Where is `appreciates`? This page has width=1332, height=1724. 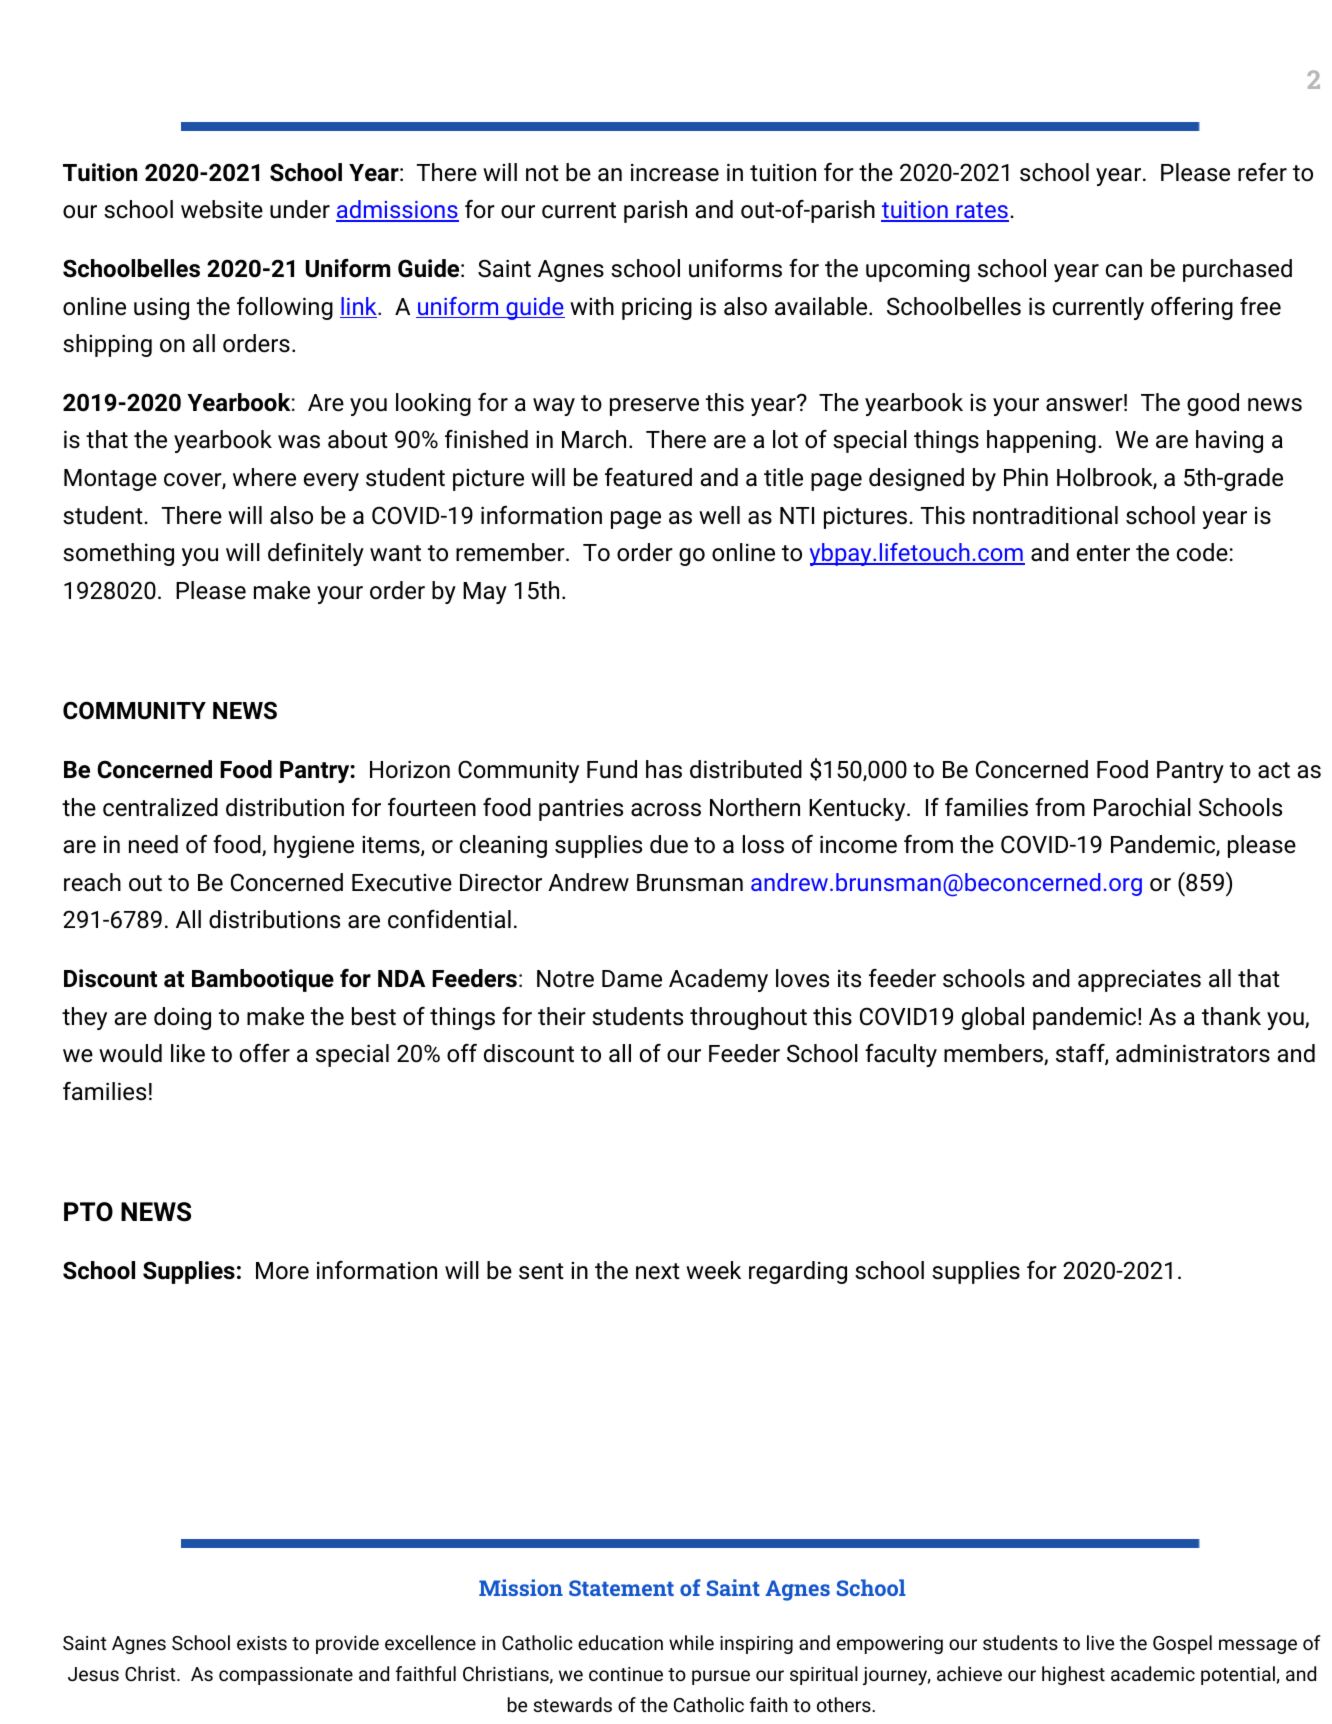
appreciates is located at coordinates (1139, 981).
